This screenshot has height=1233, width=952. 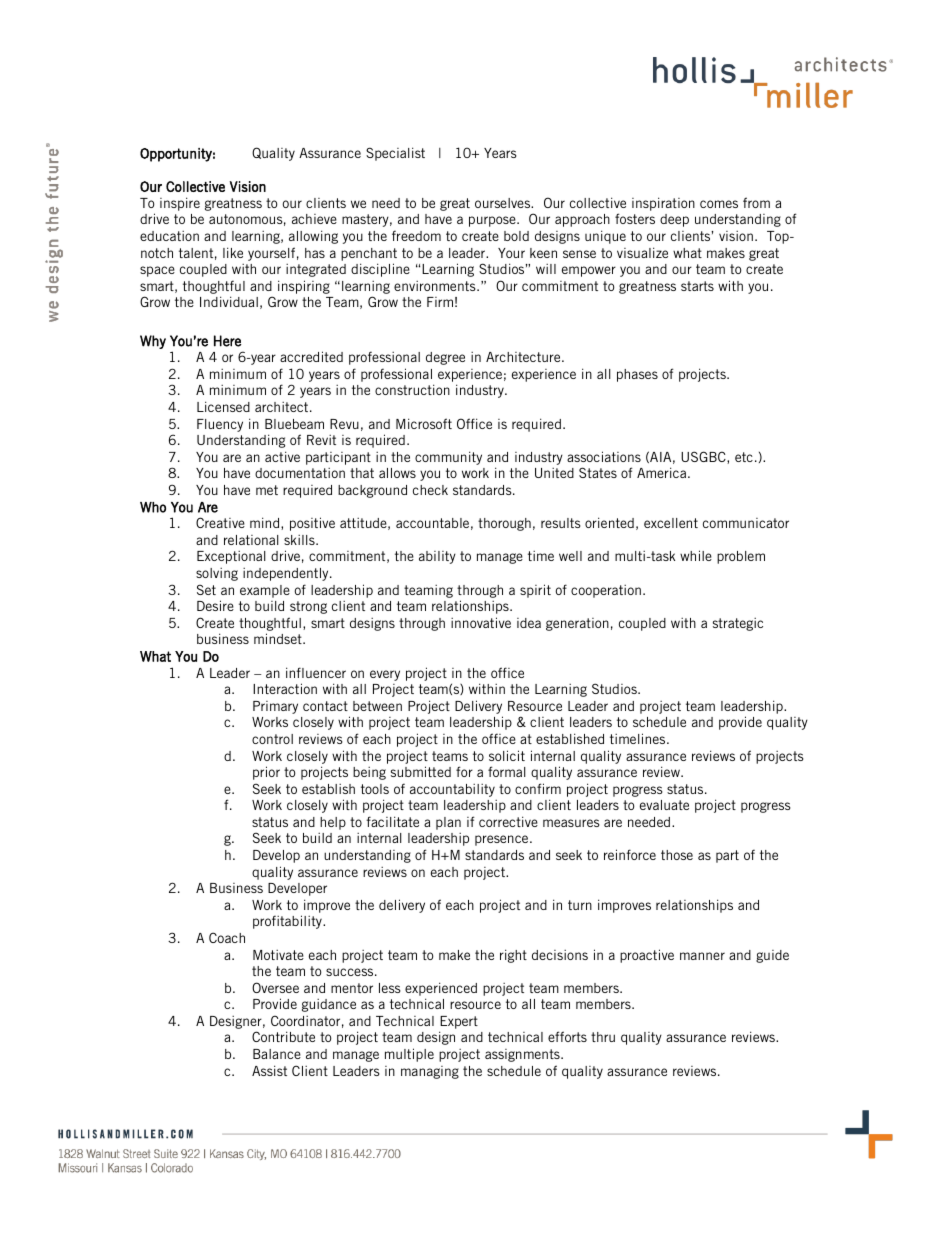 I want to click on Here, so click(x=227, y=341).
